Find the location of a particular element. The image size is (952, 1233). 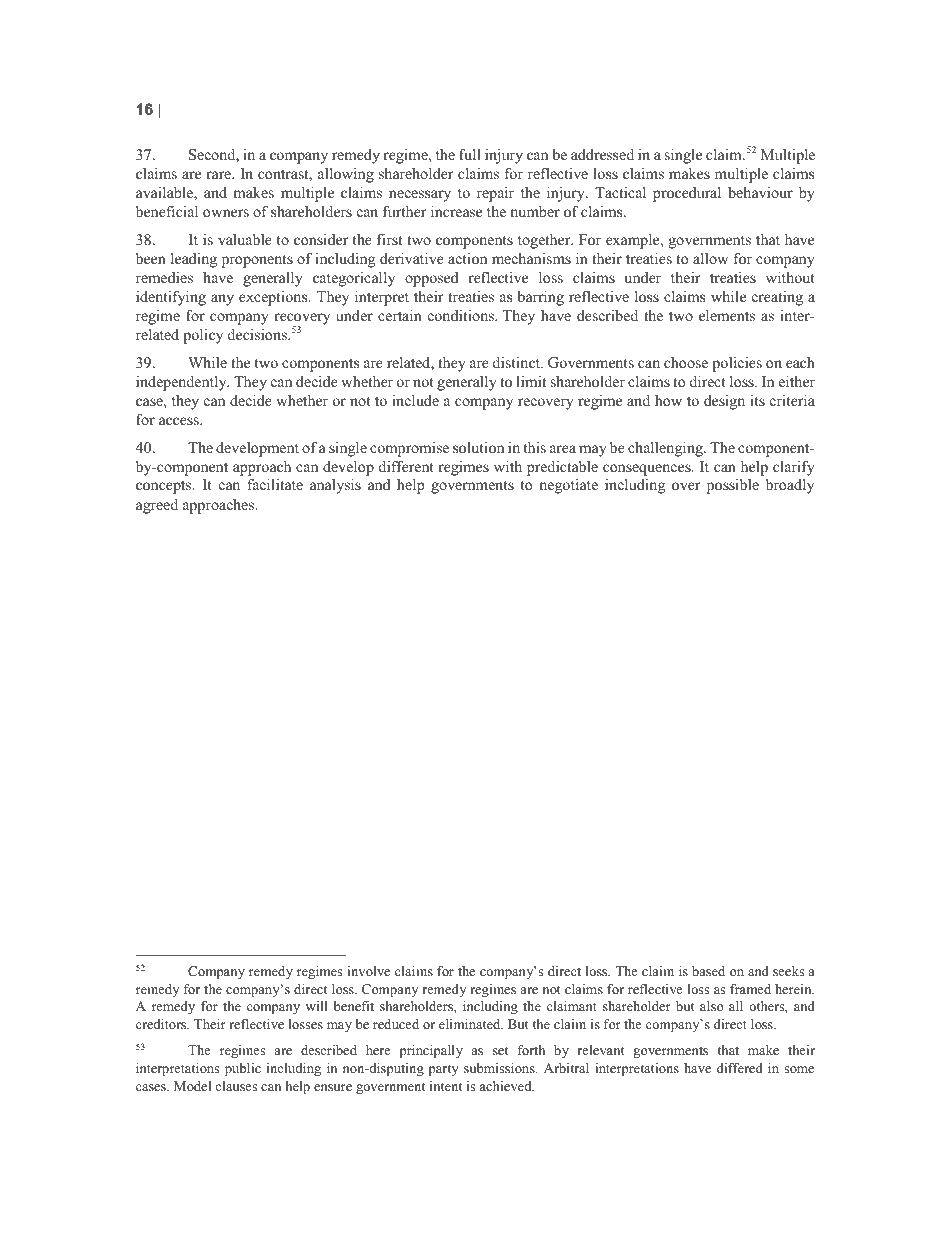

design is located at coordinates (724, 402).
